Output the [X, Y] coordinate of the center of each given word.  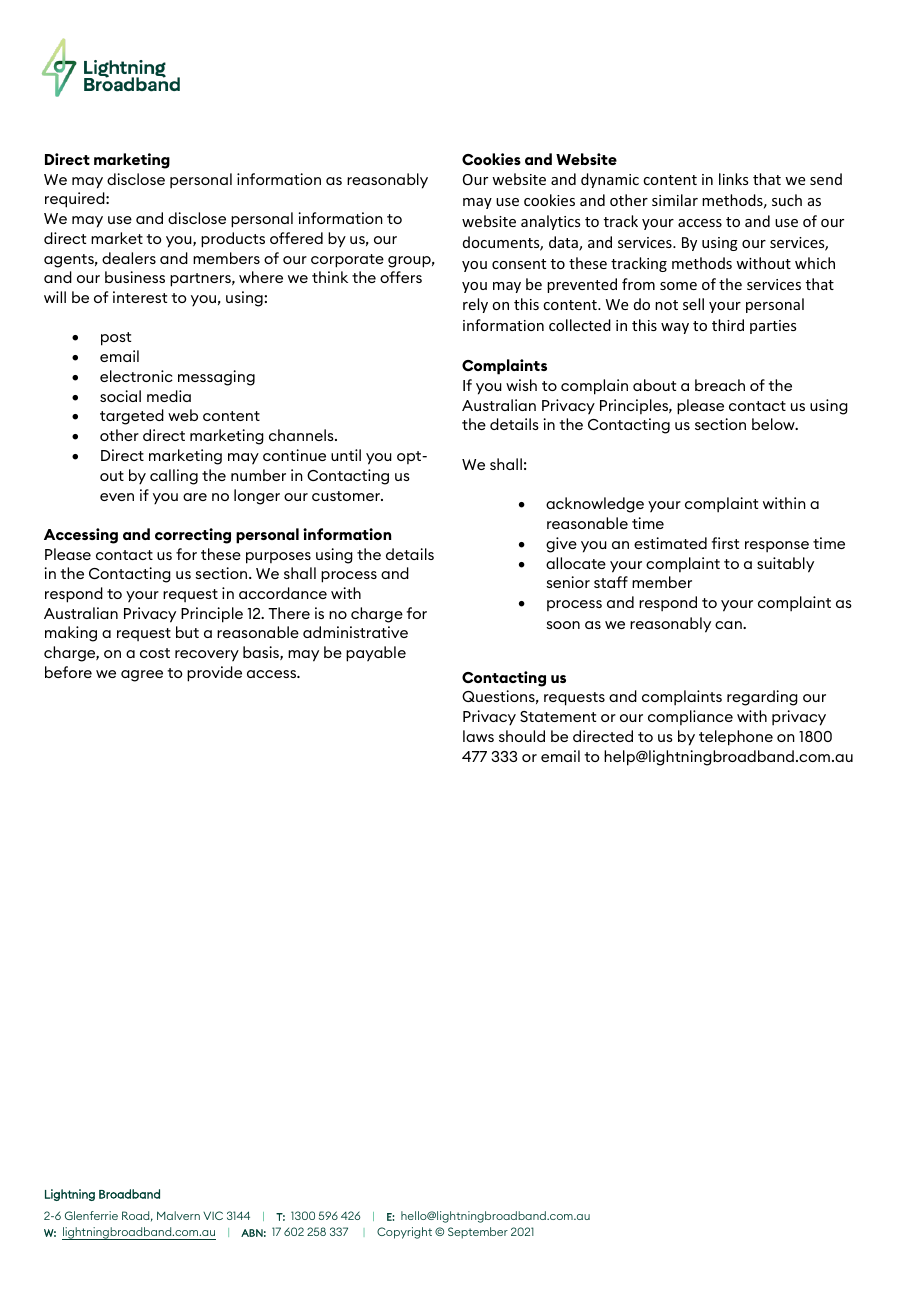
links [733, 179]
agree [142, 676]
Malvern [178, 1215]
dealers [129, 258]
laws [478, 736]
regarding [762, 698]
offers [401, 277]
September [478, 1233]
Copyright [404, 1233]
